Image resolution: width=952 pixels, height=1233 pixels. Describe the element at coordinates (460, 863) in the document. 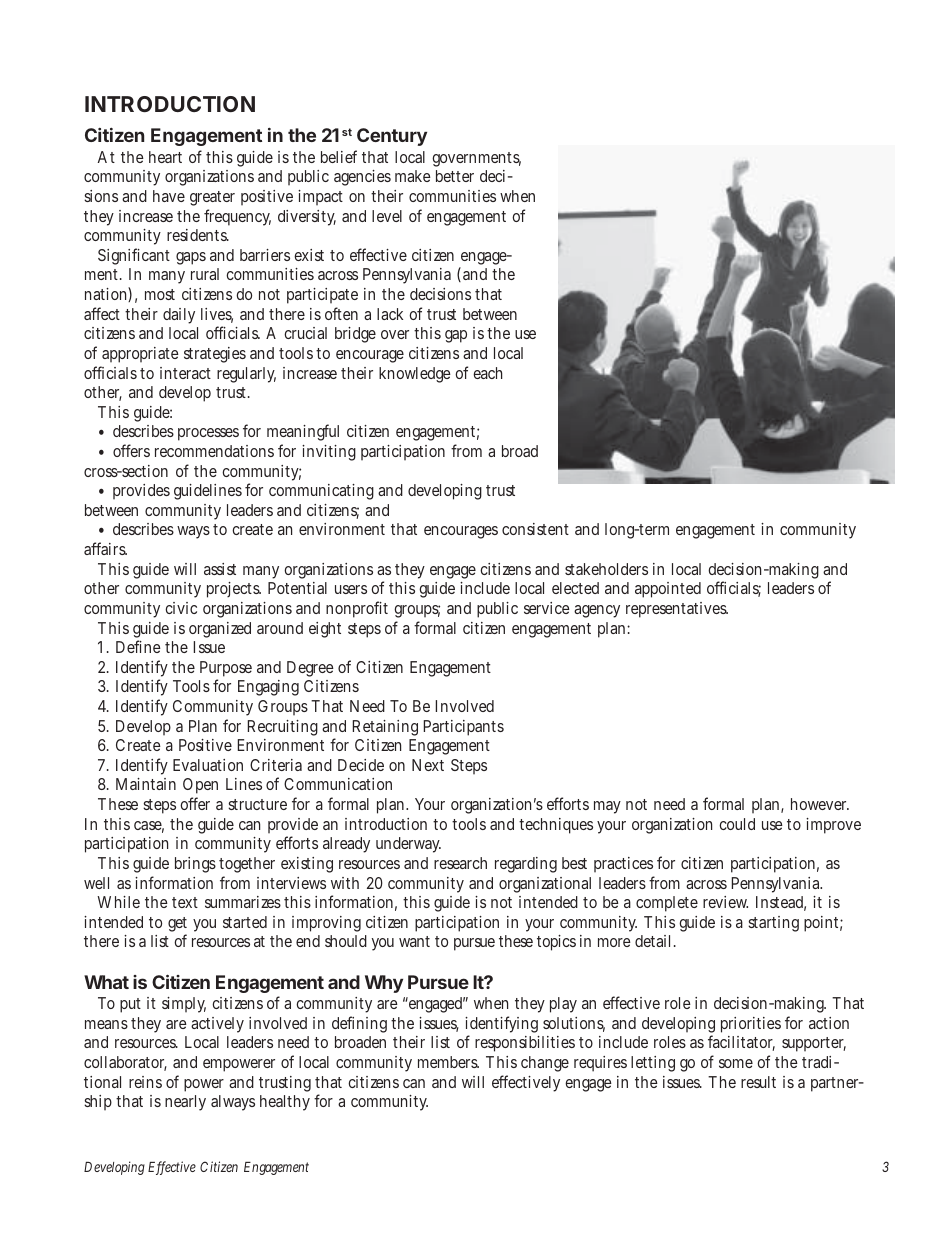

I see `research` at that location.
